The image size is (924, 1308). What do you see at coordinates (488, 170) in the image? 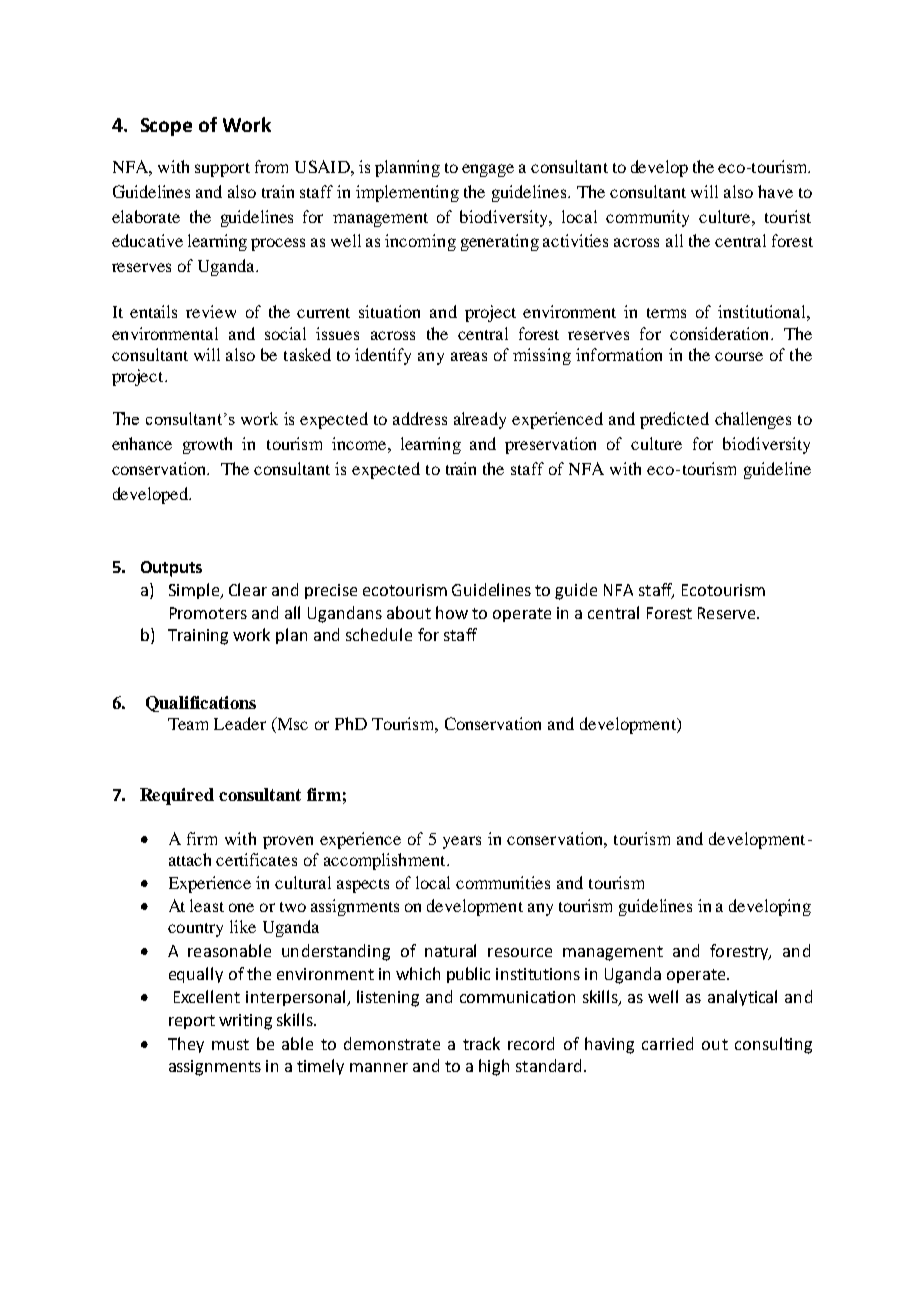
I see `engage` at bounding box center [488, 170].
